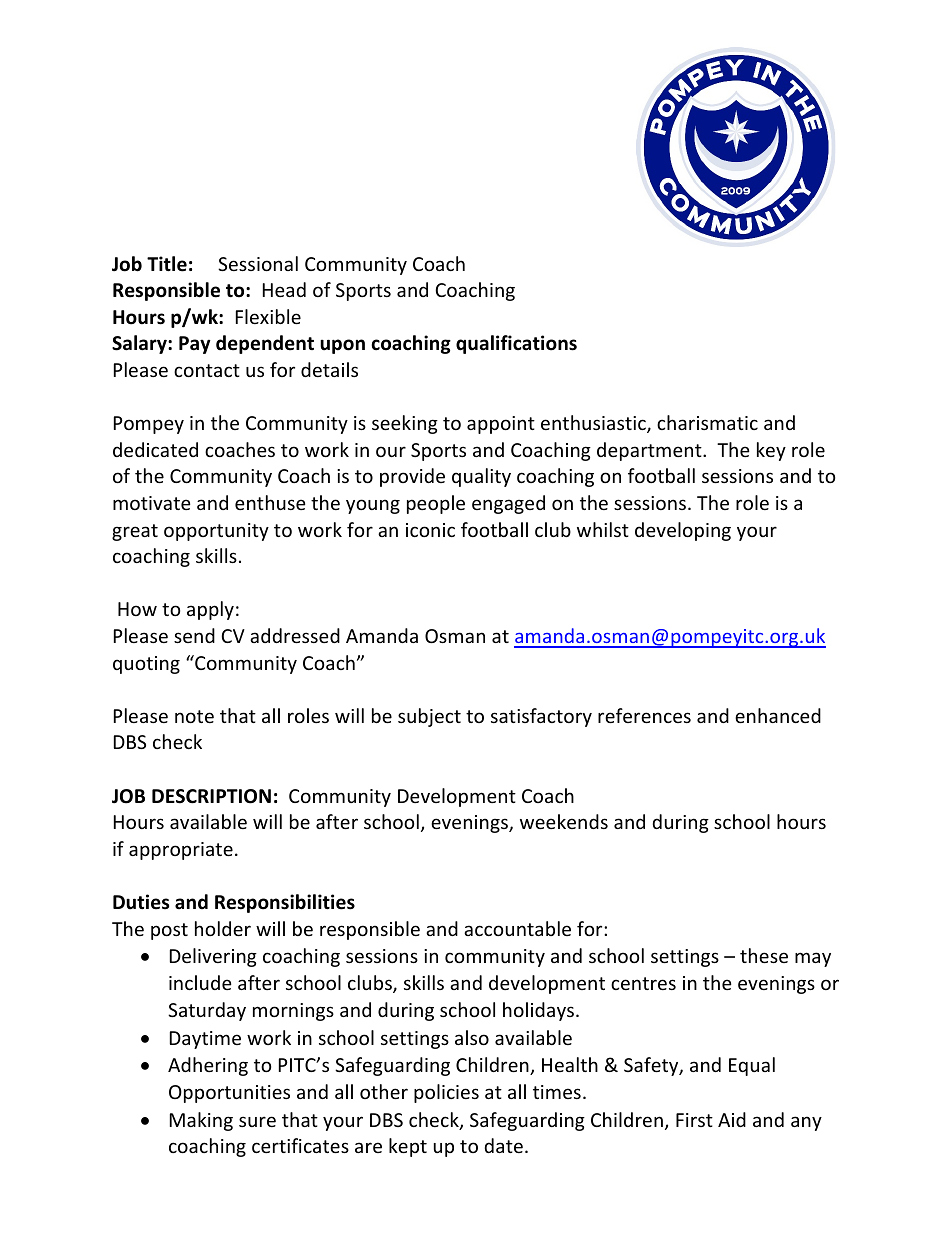 The height and width of the document is (1233, 952). I want to click on enhanced, so click(778, 715).
